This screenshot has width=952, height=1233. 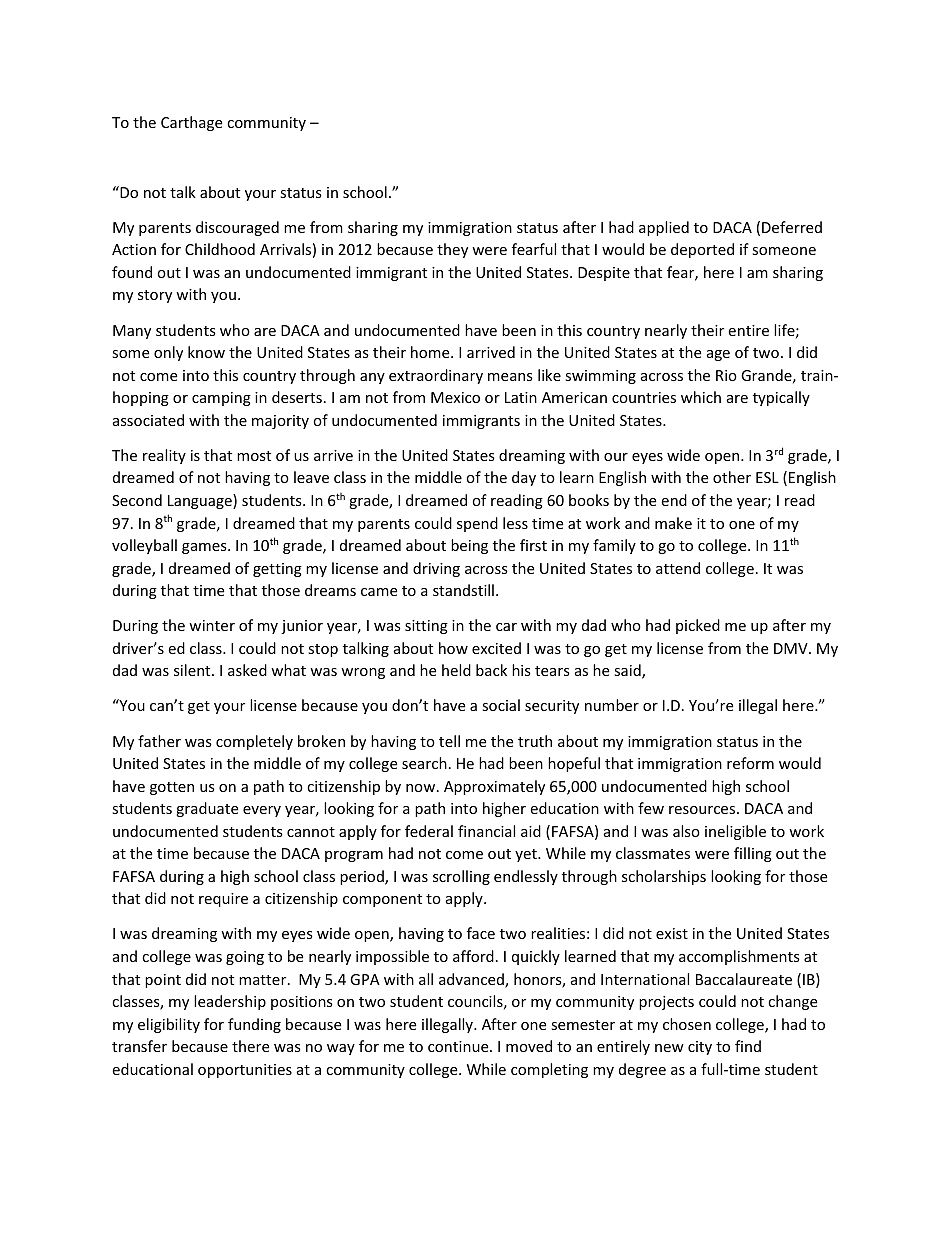 What do you see at coordinates (169, 1025) in the screenshot?
I see `eligibility` at bounding box center [169, 1025].
